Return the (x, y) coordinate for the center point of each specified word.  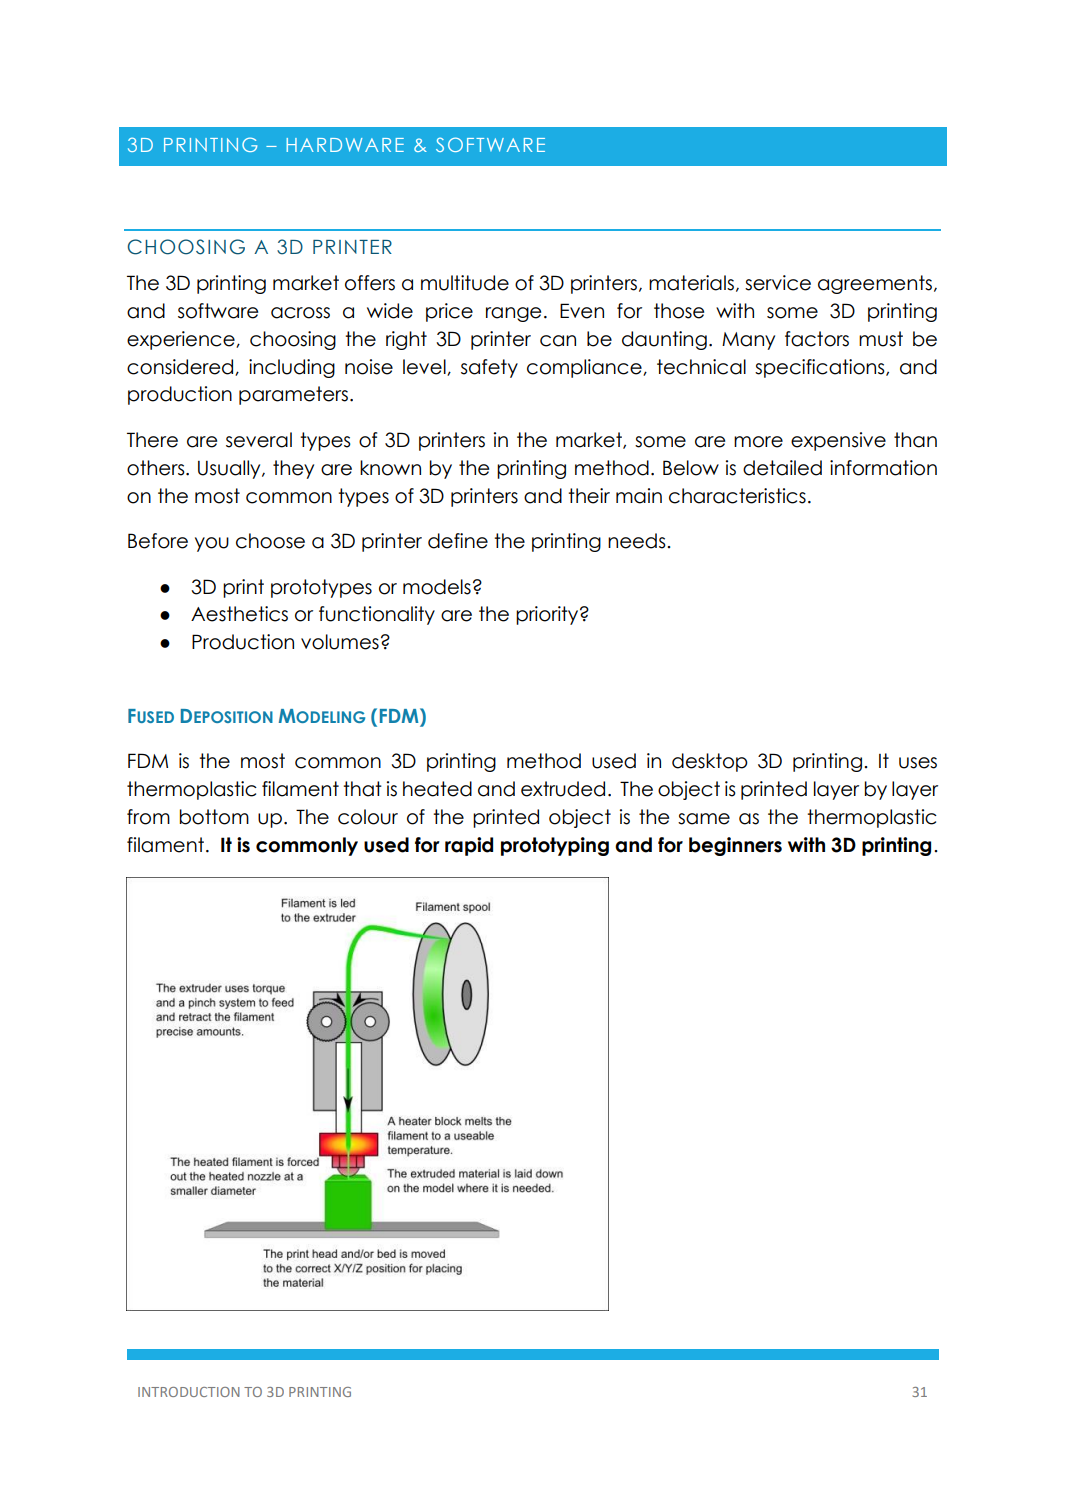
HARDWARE (345, 145)
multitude (465, 283)
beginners (735, 846)
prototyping (555, 846)
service (778, 283)
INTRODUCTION (189, 1392)
